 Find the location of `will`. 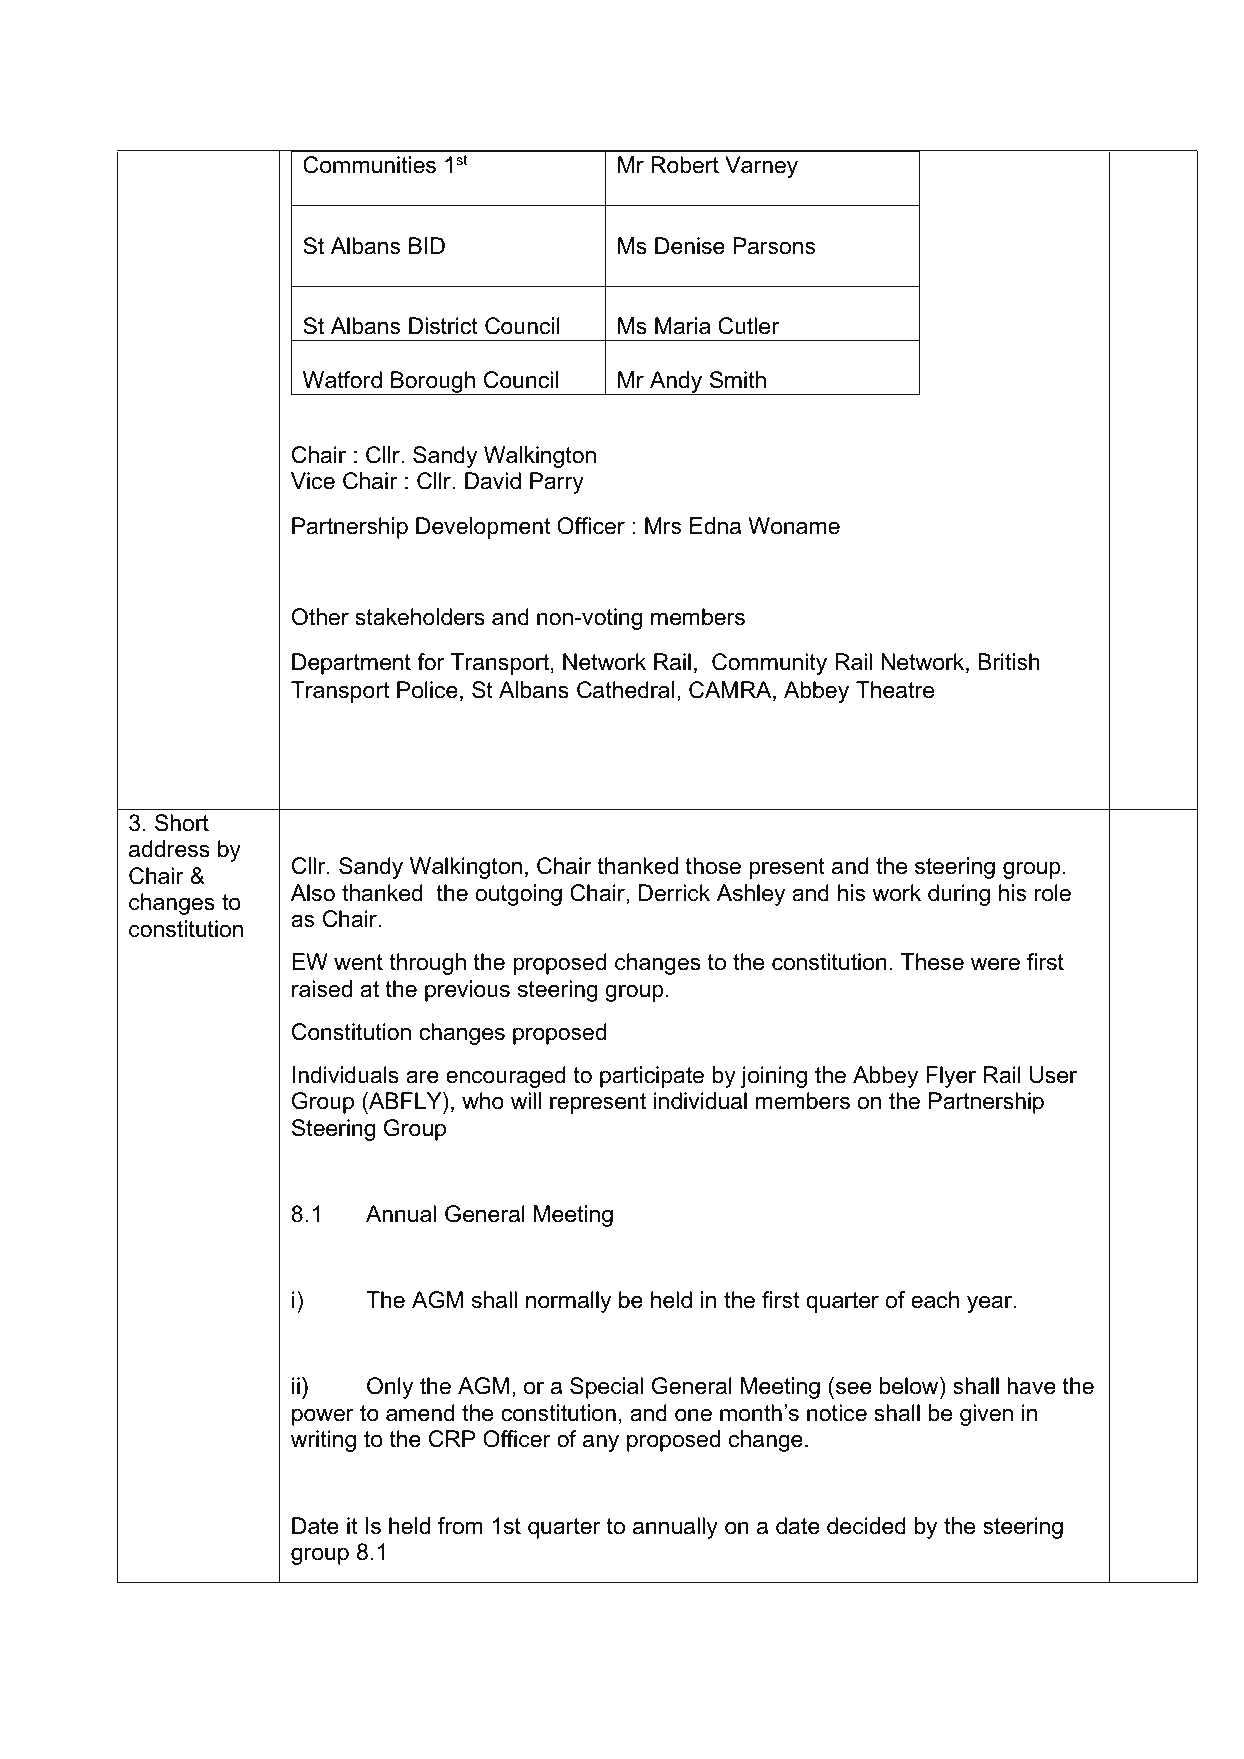

will is located at coordinates (526, 1100).
